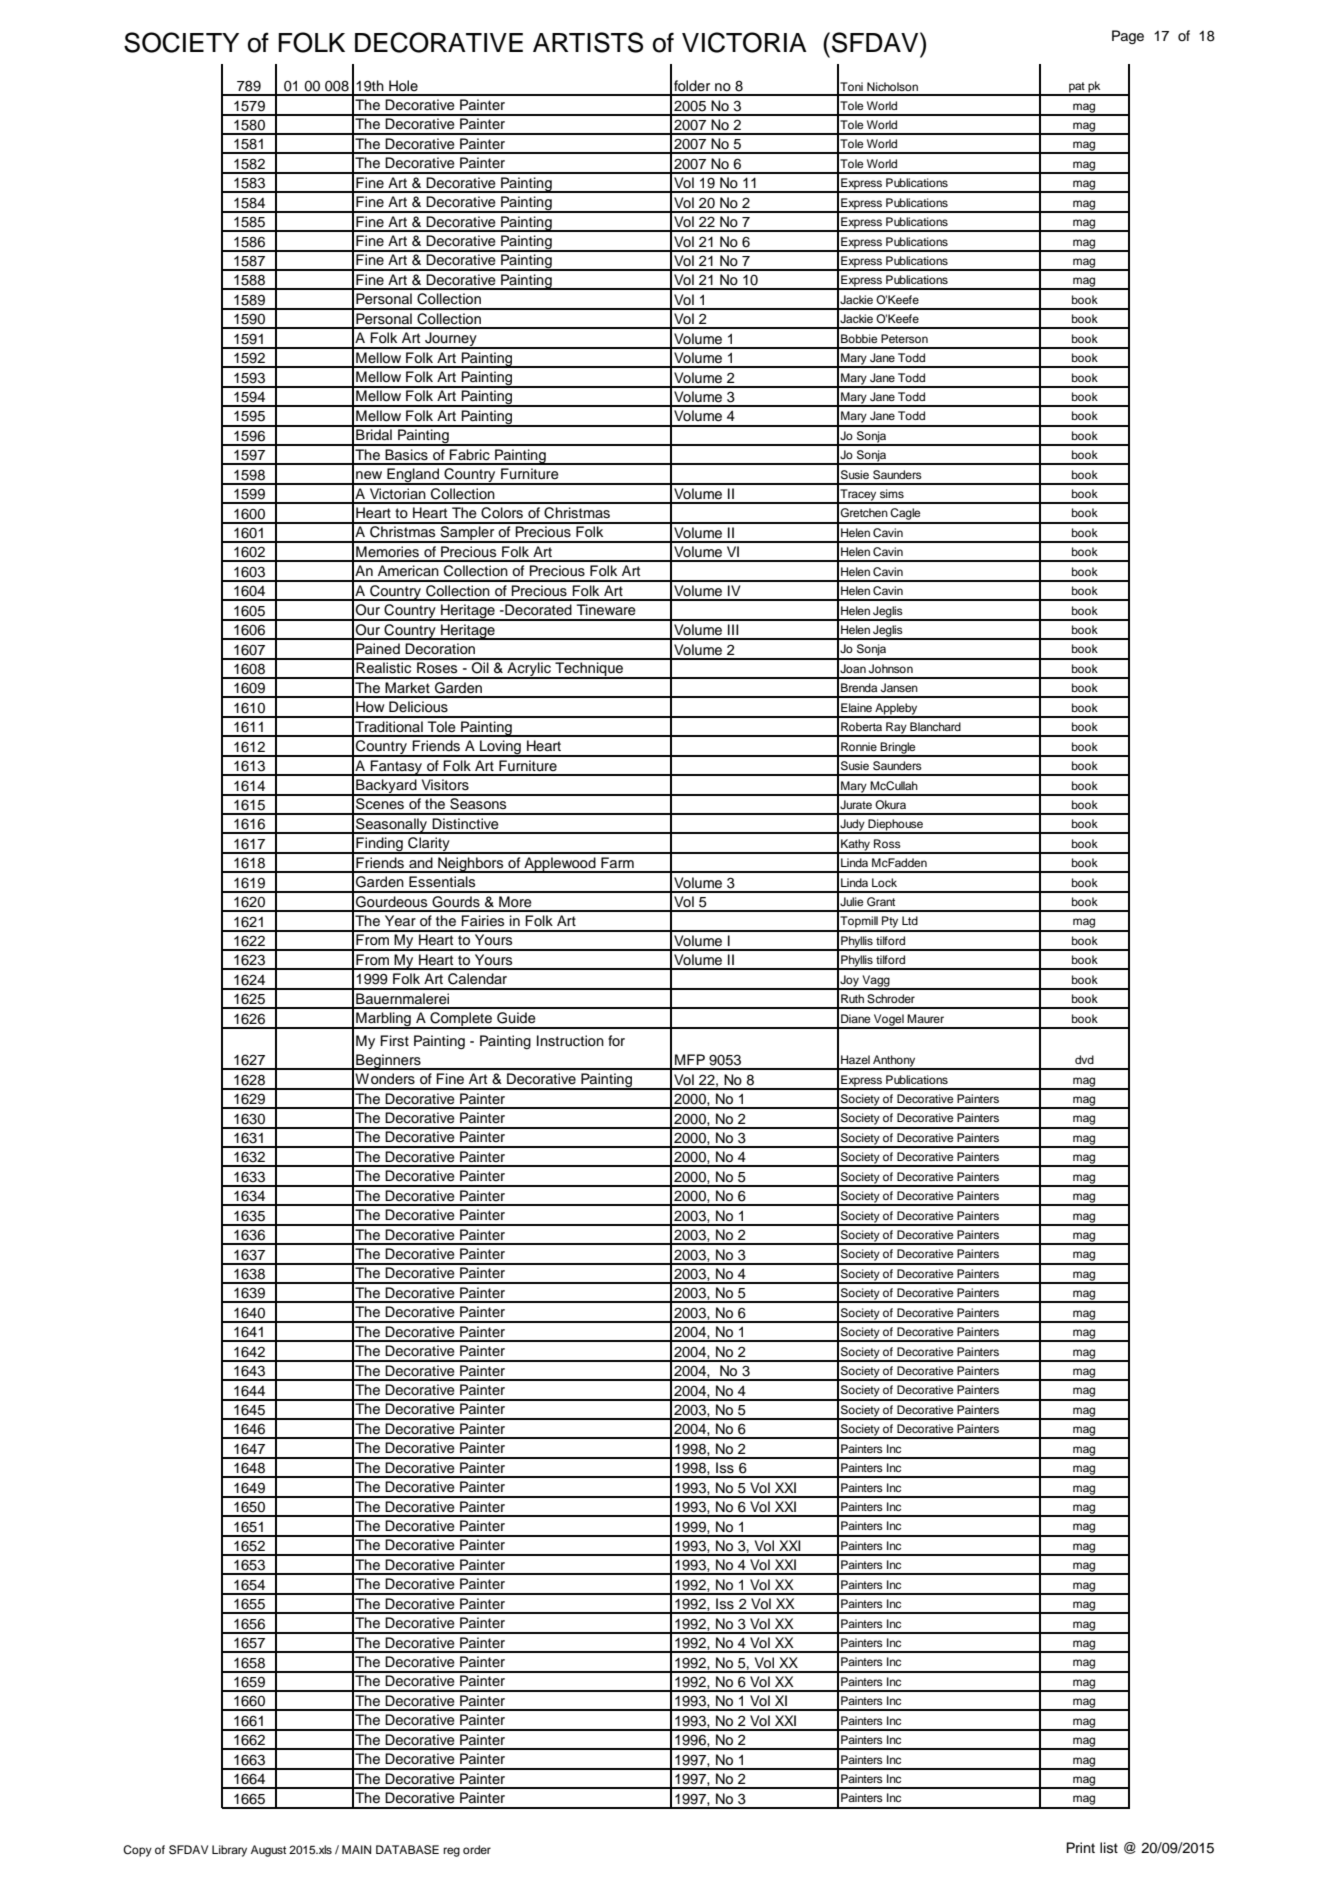 The width and height of the page is (1338, 1892). What do you see at coordinates (588, 42) in the page?
I see `ARTISTS` at bounding box center [588, 42].
